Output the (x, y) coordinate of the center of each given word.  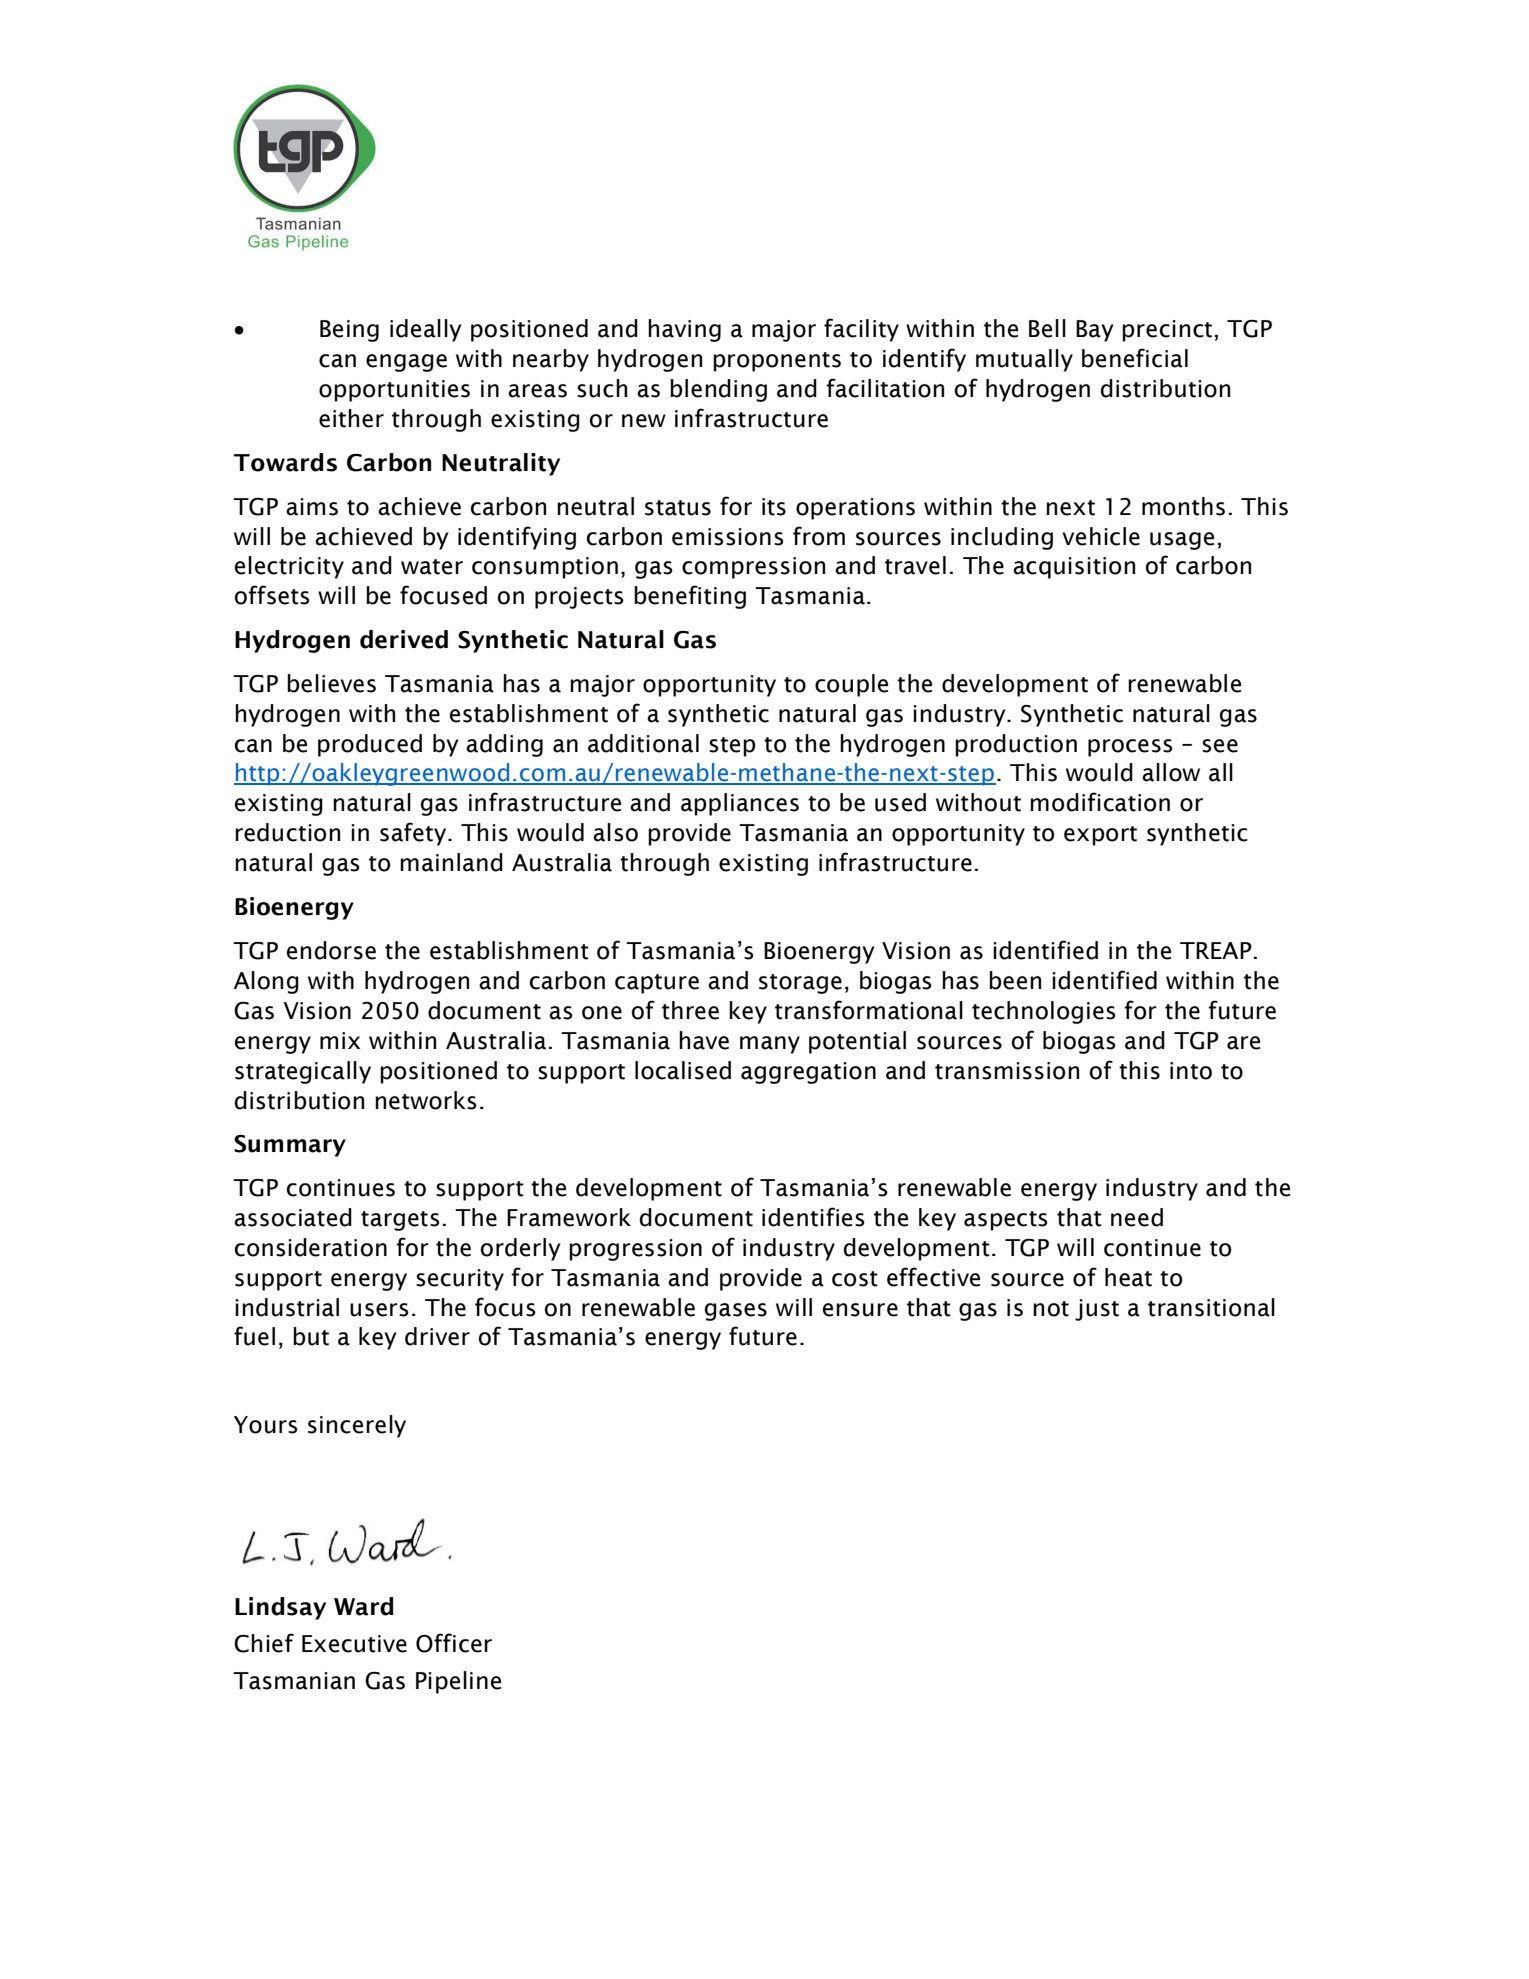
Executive (354, 1644)
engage (406, 363)
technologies (1044, 1012)
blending (718, 390)
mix (340, 1040)
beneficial (1135, 358)
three (690, 1010)
